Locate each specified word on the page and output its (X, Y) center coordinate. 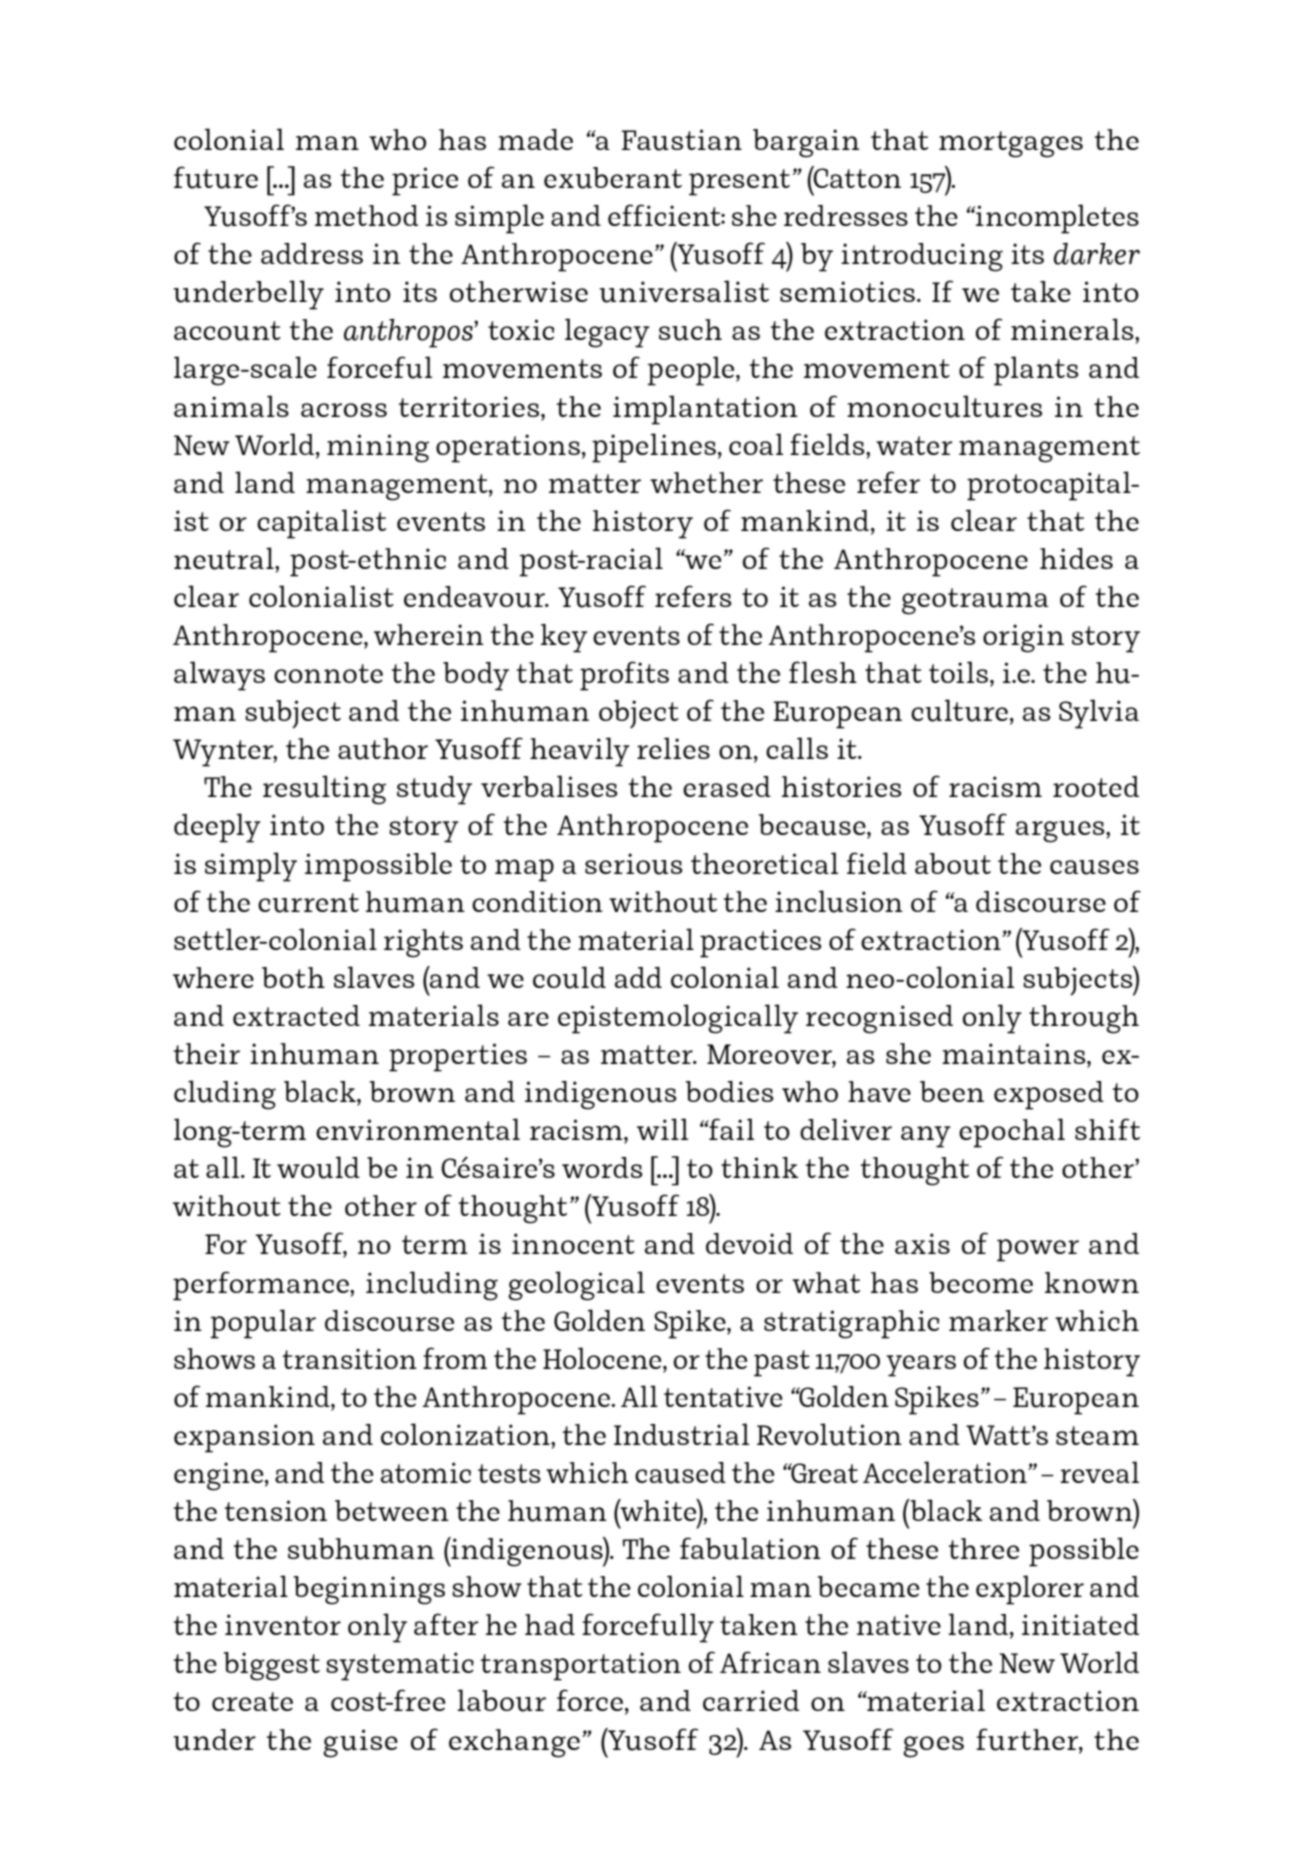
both (293, 977)
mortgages (1011, 144)
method (366, 215)
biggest (272, 1666)
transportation (581, 1666)
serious (634, 864)
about (953, 864)
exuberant (613, 178)
